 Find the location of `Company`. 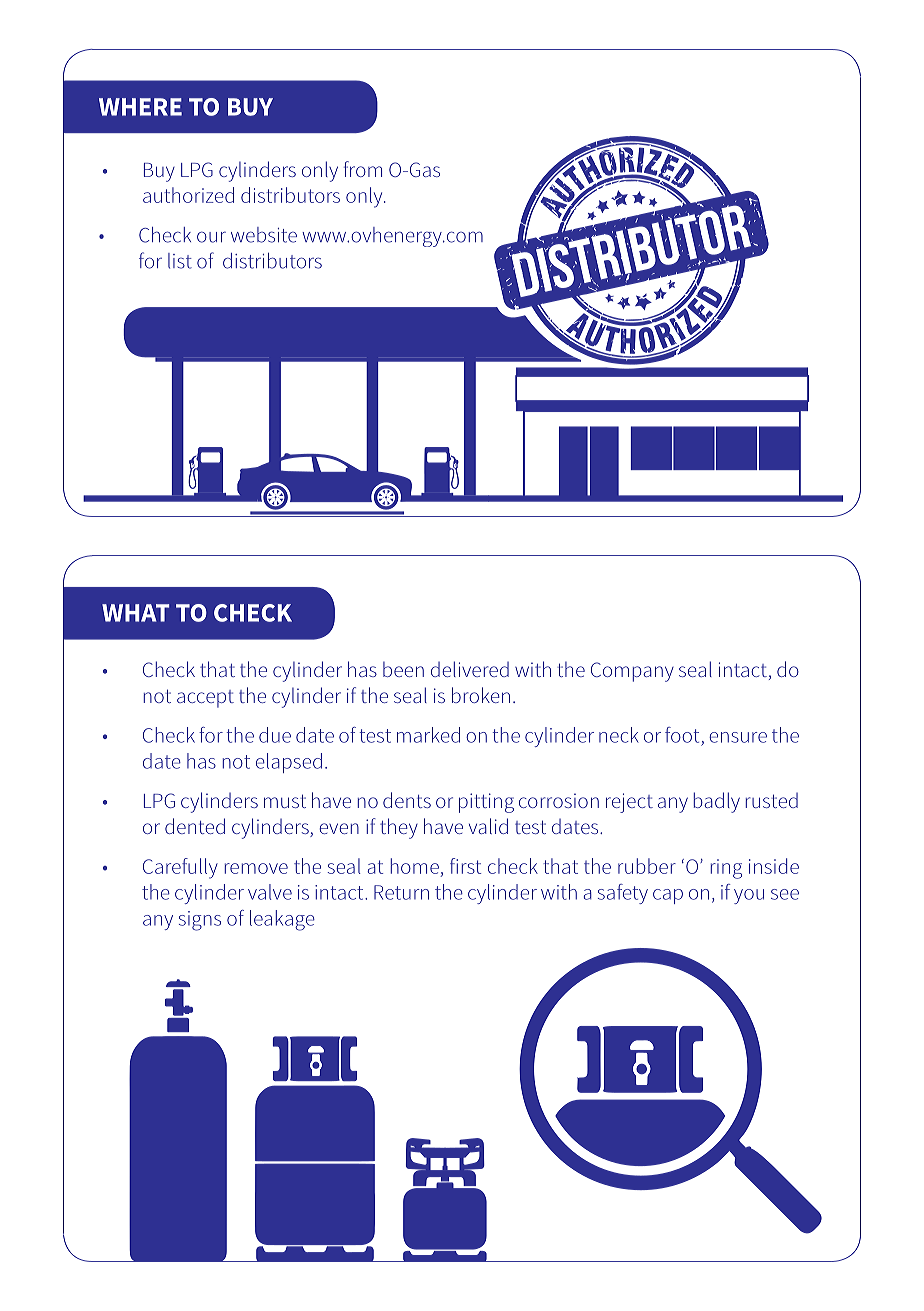

Company is located at coordinates (632, 672).
